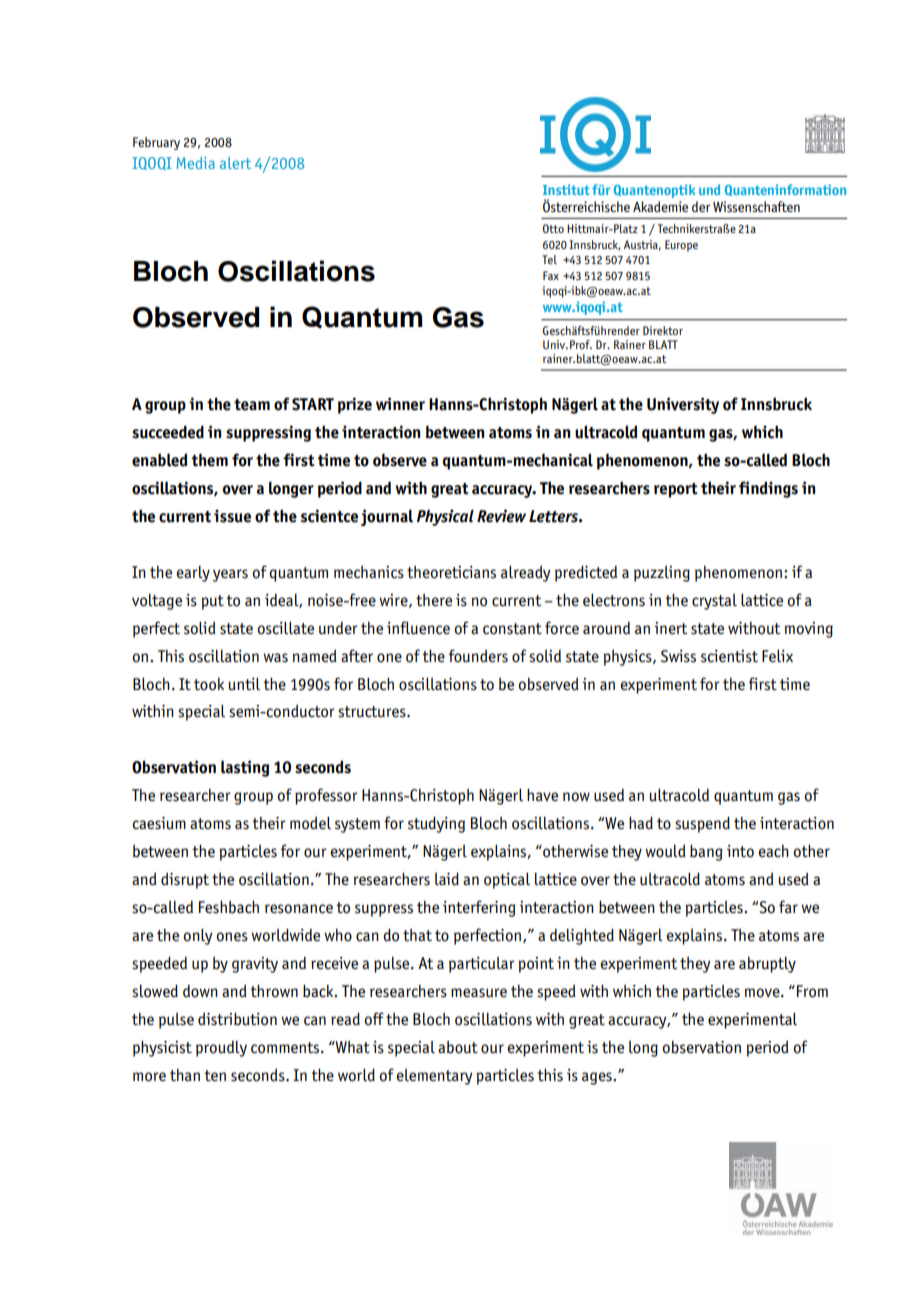 This screenshot has width=924, height=1308. Describe the element at coordinates (221, 1048) in the screenshot. I see `proudly` at that location.
